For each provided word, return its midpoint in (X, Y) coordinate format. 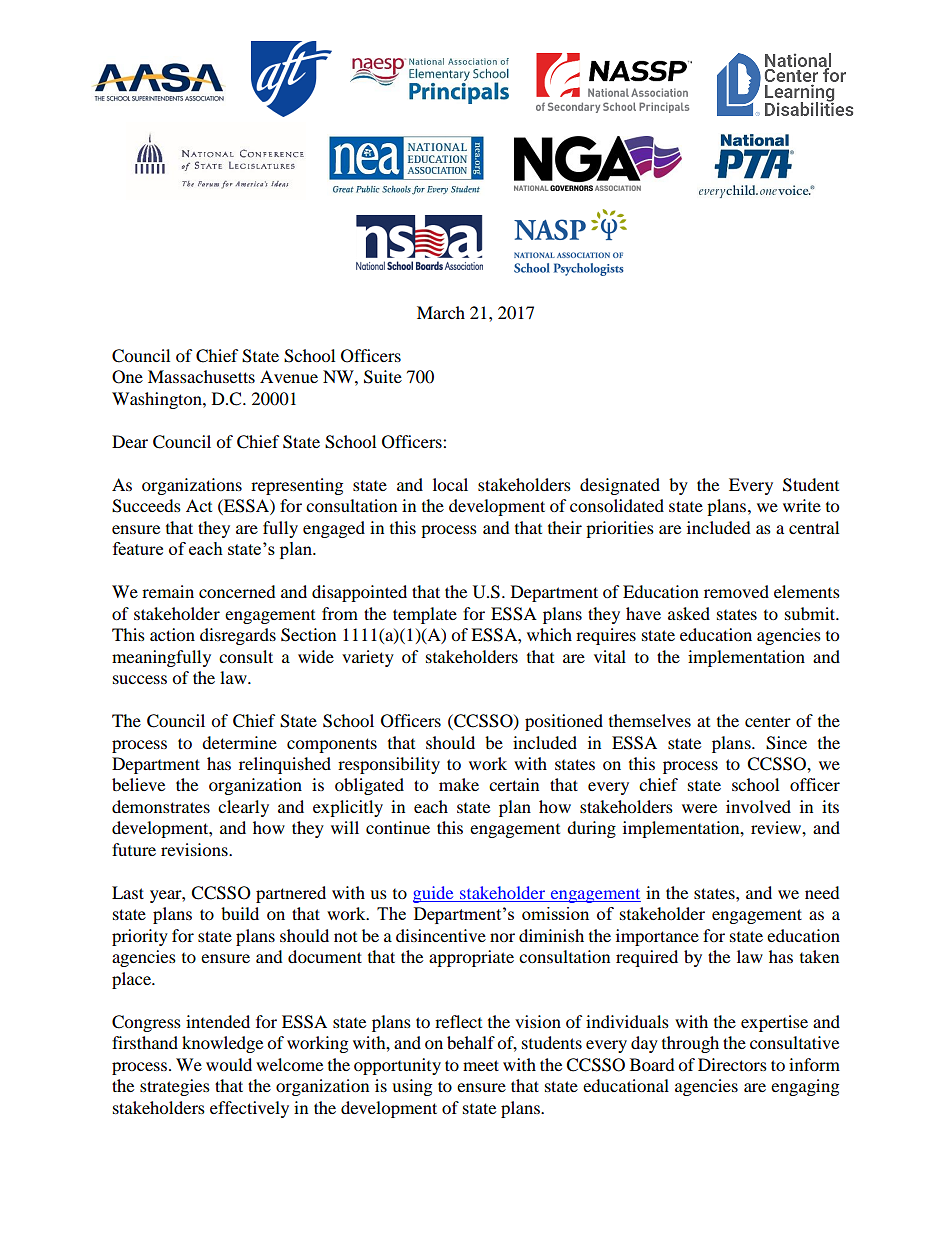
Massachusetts (201, 376)
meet (481, 1065)
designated (620, 486)
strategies (175, 1087)
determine (239, 742)
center (768, 721)
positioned (564, 722)
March (441, 312)
